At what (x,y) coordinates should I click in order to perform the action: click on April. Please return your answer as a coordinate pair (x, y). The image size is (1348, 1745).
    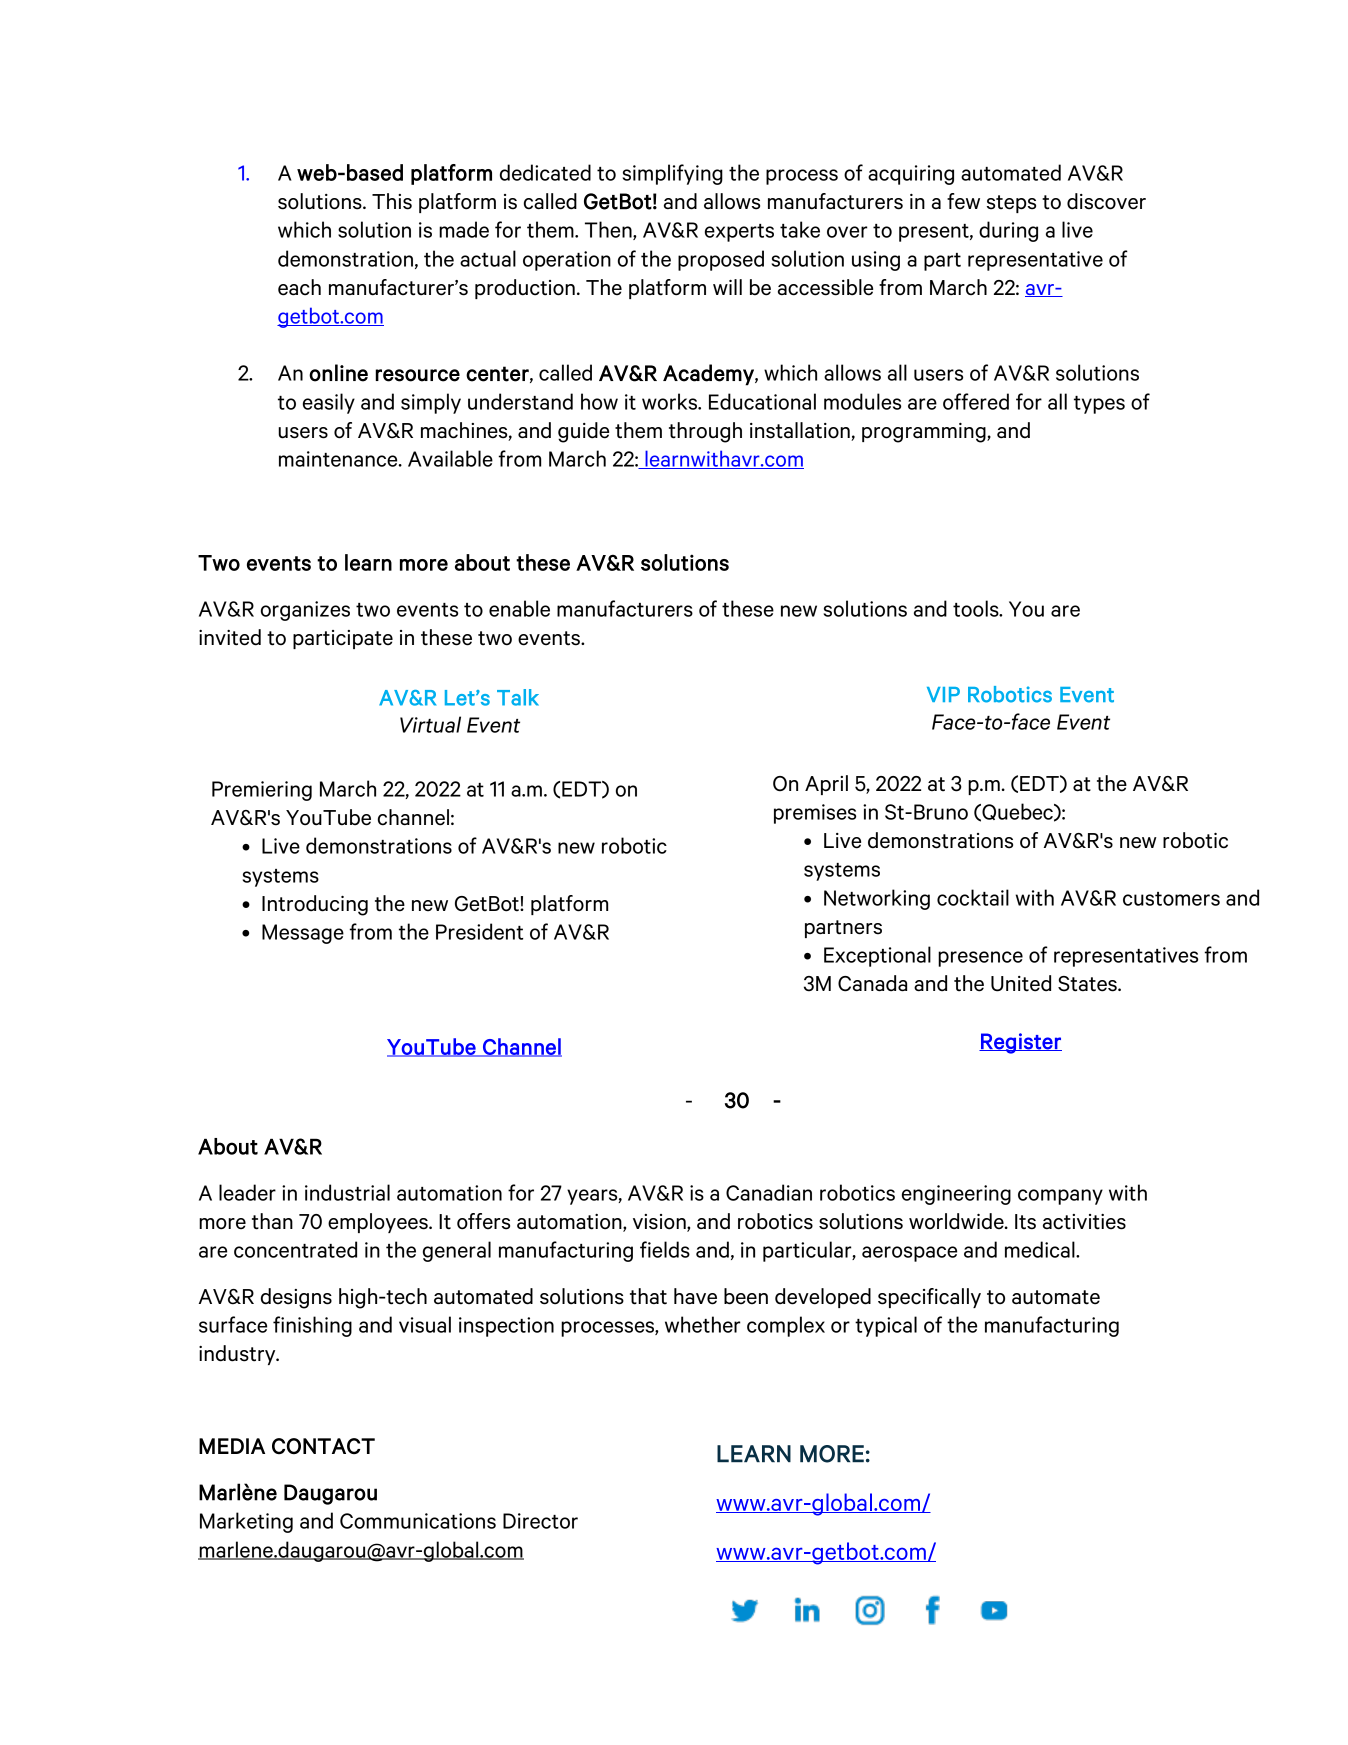
    Looking at the image, I should click on (826, 785).
